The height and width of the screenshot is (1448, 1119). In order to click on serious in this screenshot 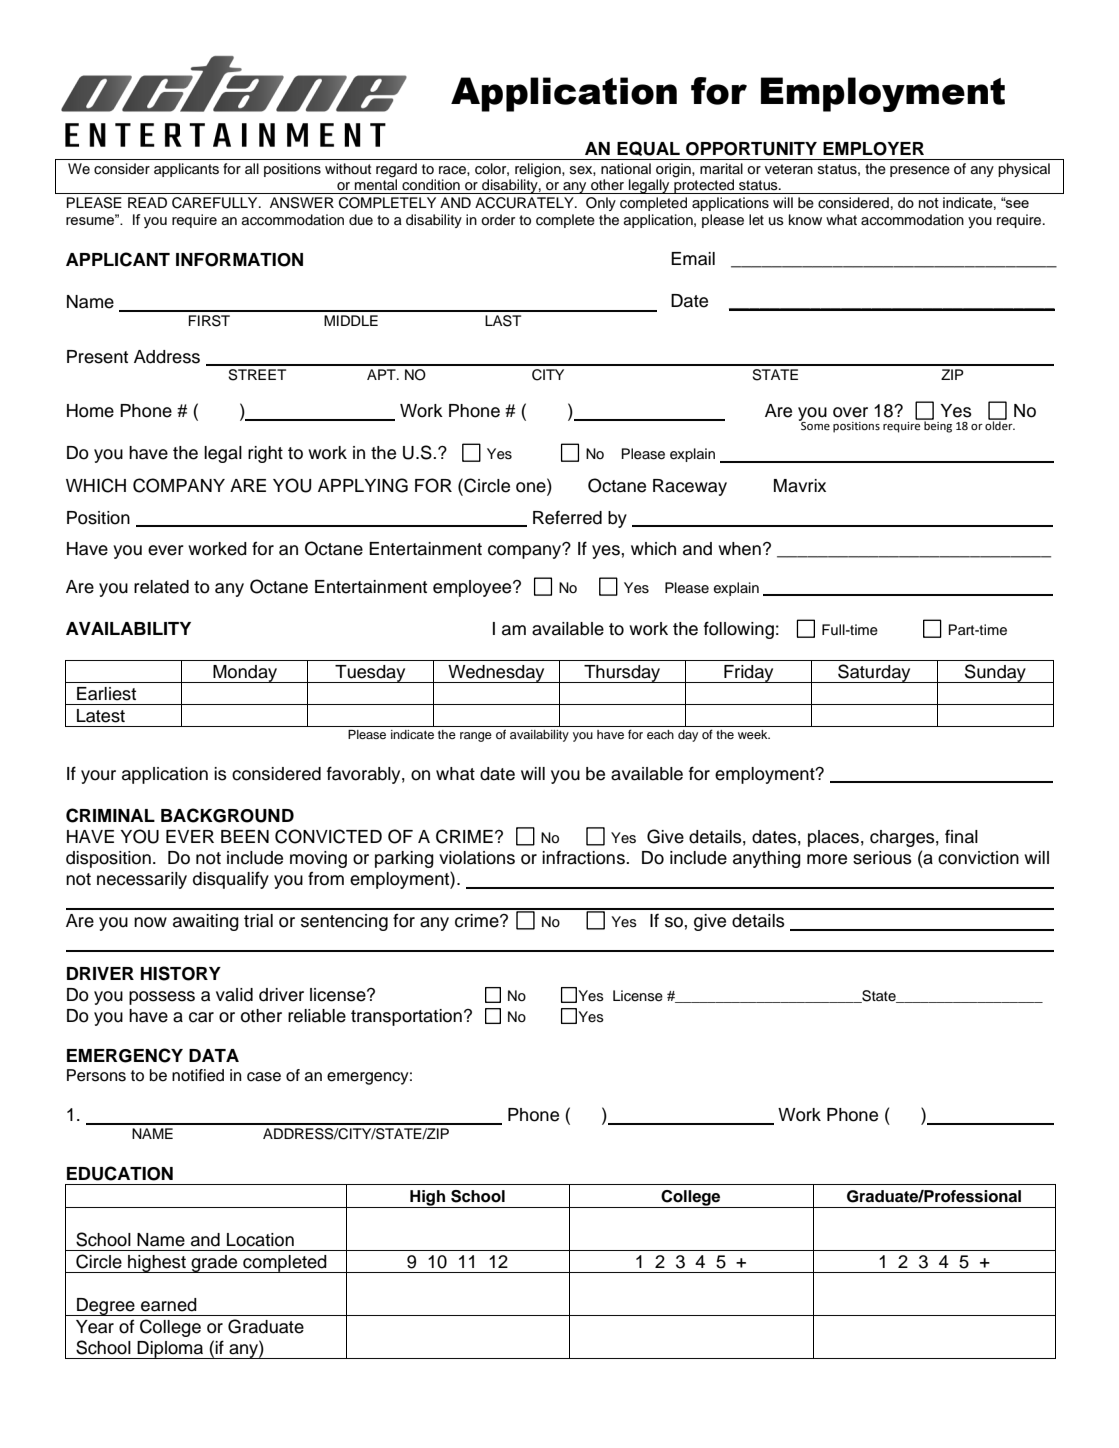, I will do `click(882, 858)`.
